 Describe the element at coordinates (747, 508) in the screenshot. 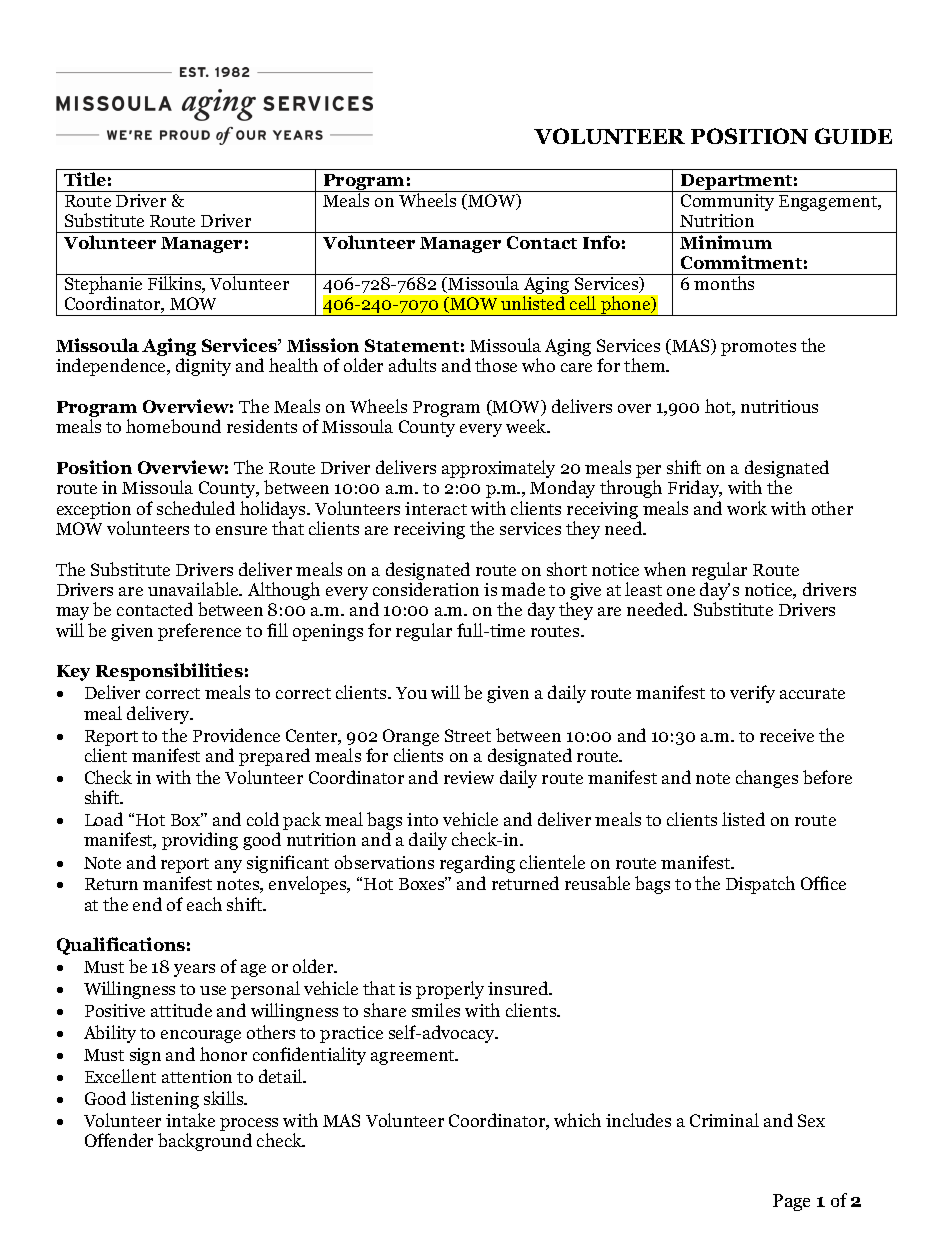

I see `work` at that location.
